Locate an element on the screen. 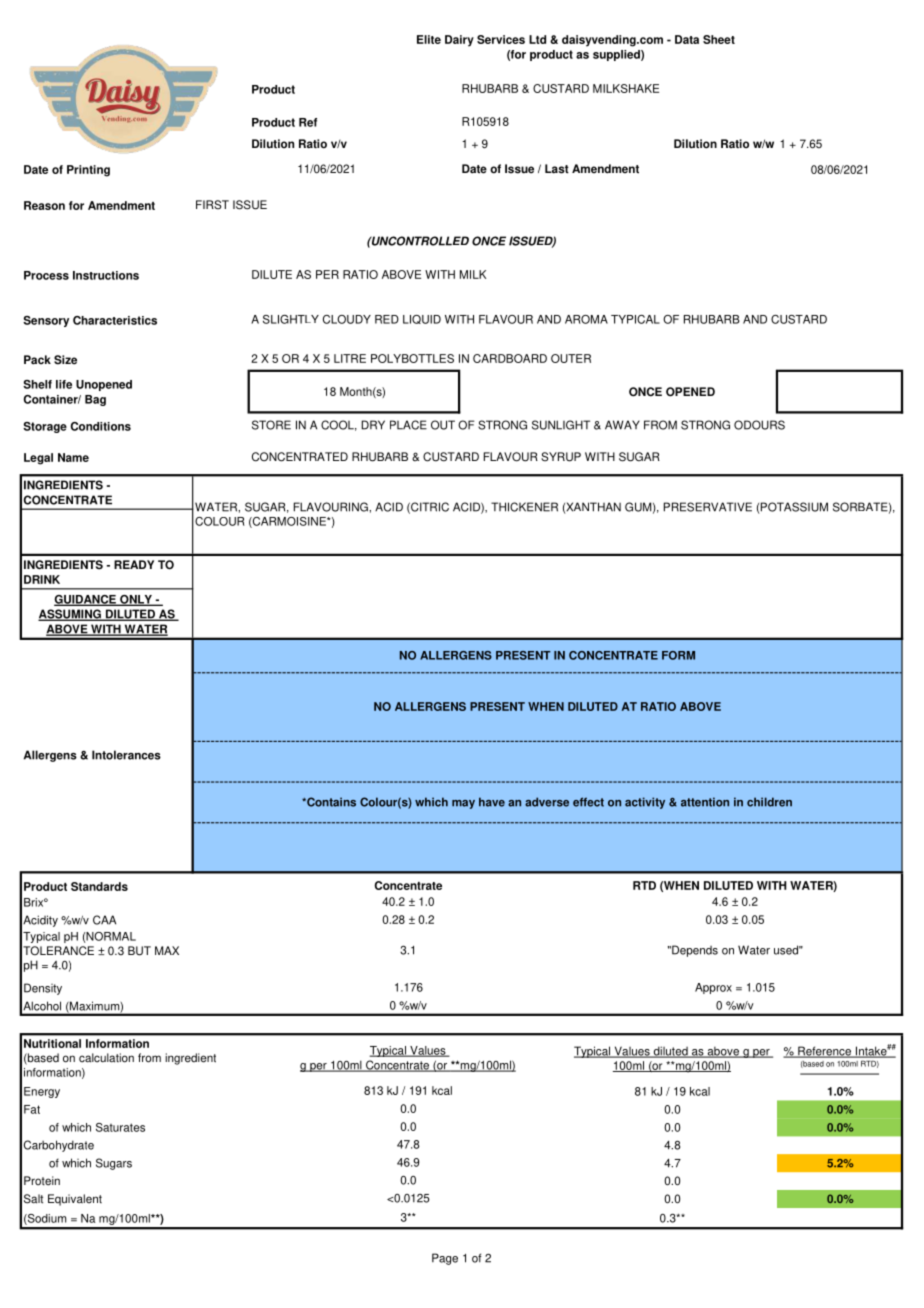 The height and width of the screenshot is (1308, 924). Printing is located at coordinates (88, 171).
